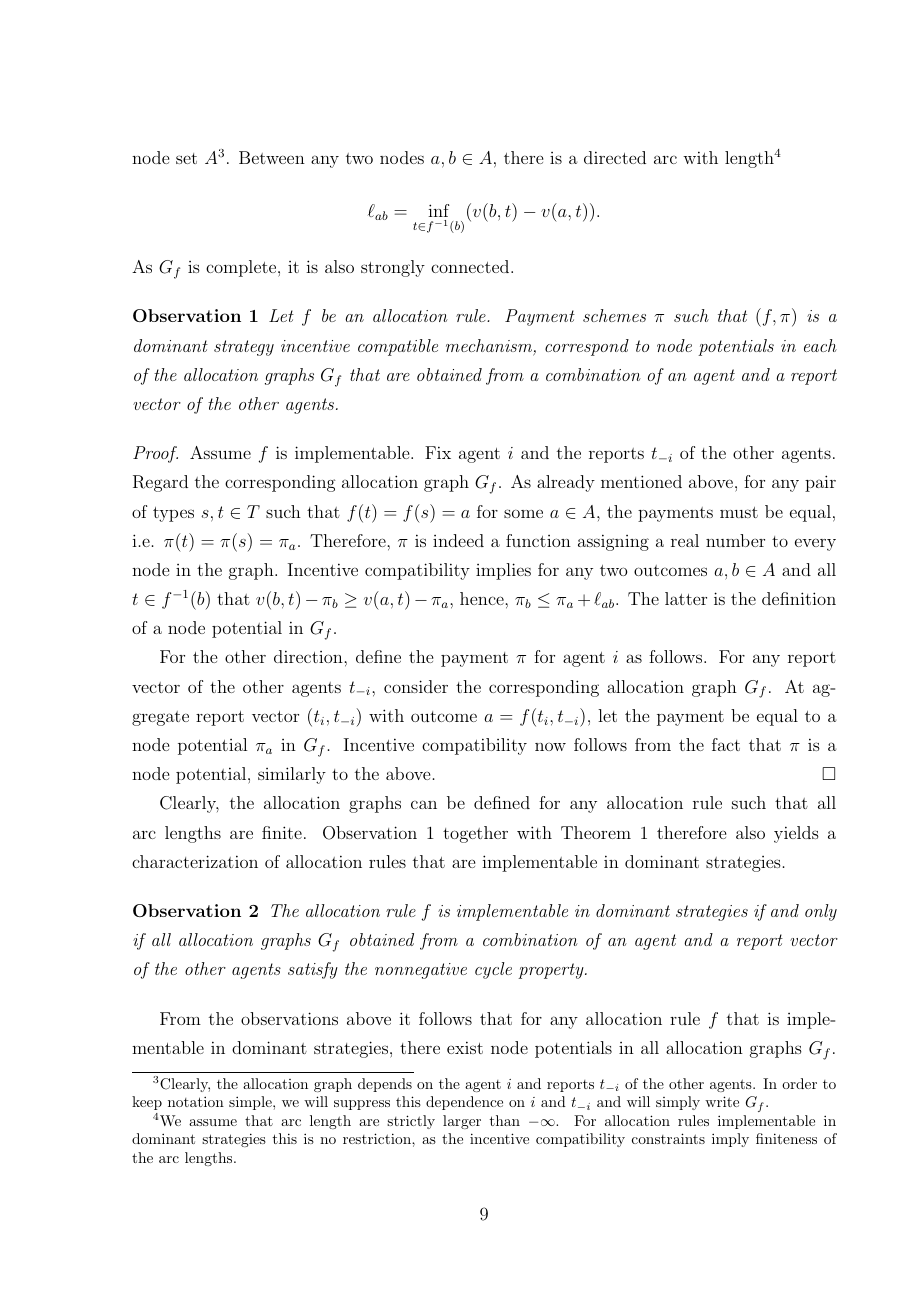 The image size is (924, 1308). What do you see at coordinates (722, 1101) in the screenshot?
I see `write` at bounding box center [722, 1101].
